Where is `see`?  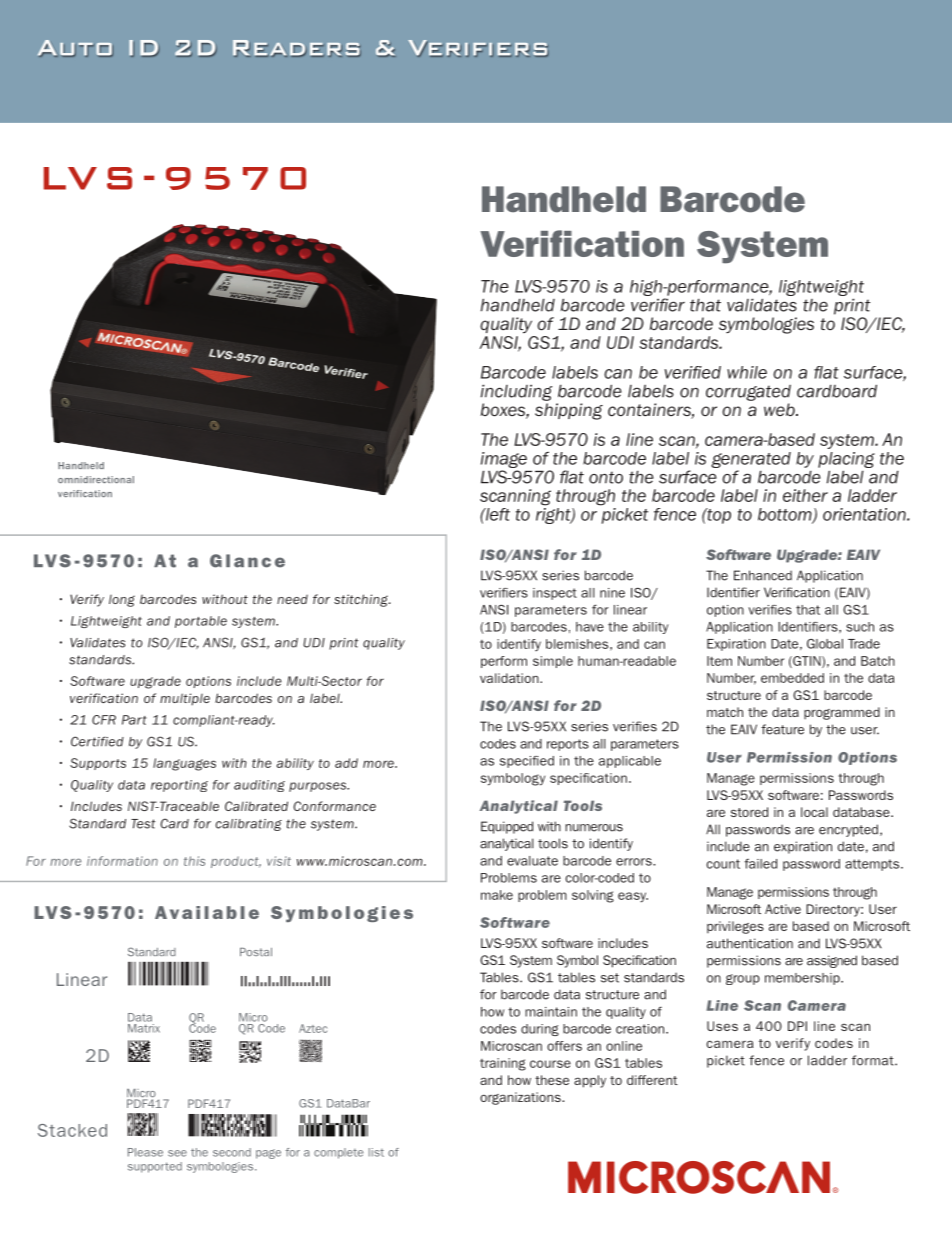 see is located at coordinates (177, 1153).
